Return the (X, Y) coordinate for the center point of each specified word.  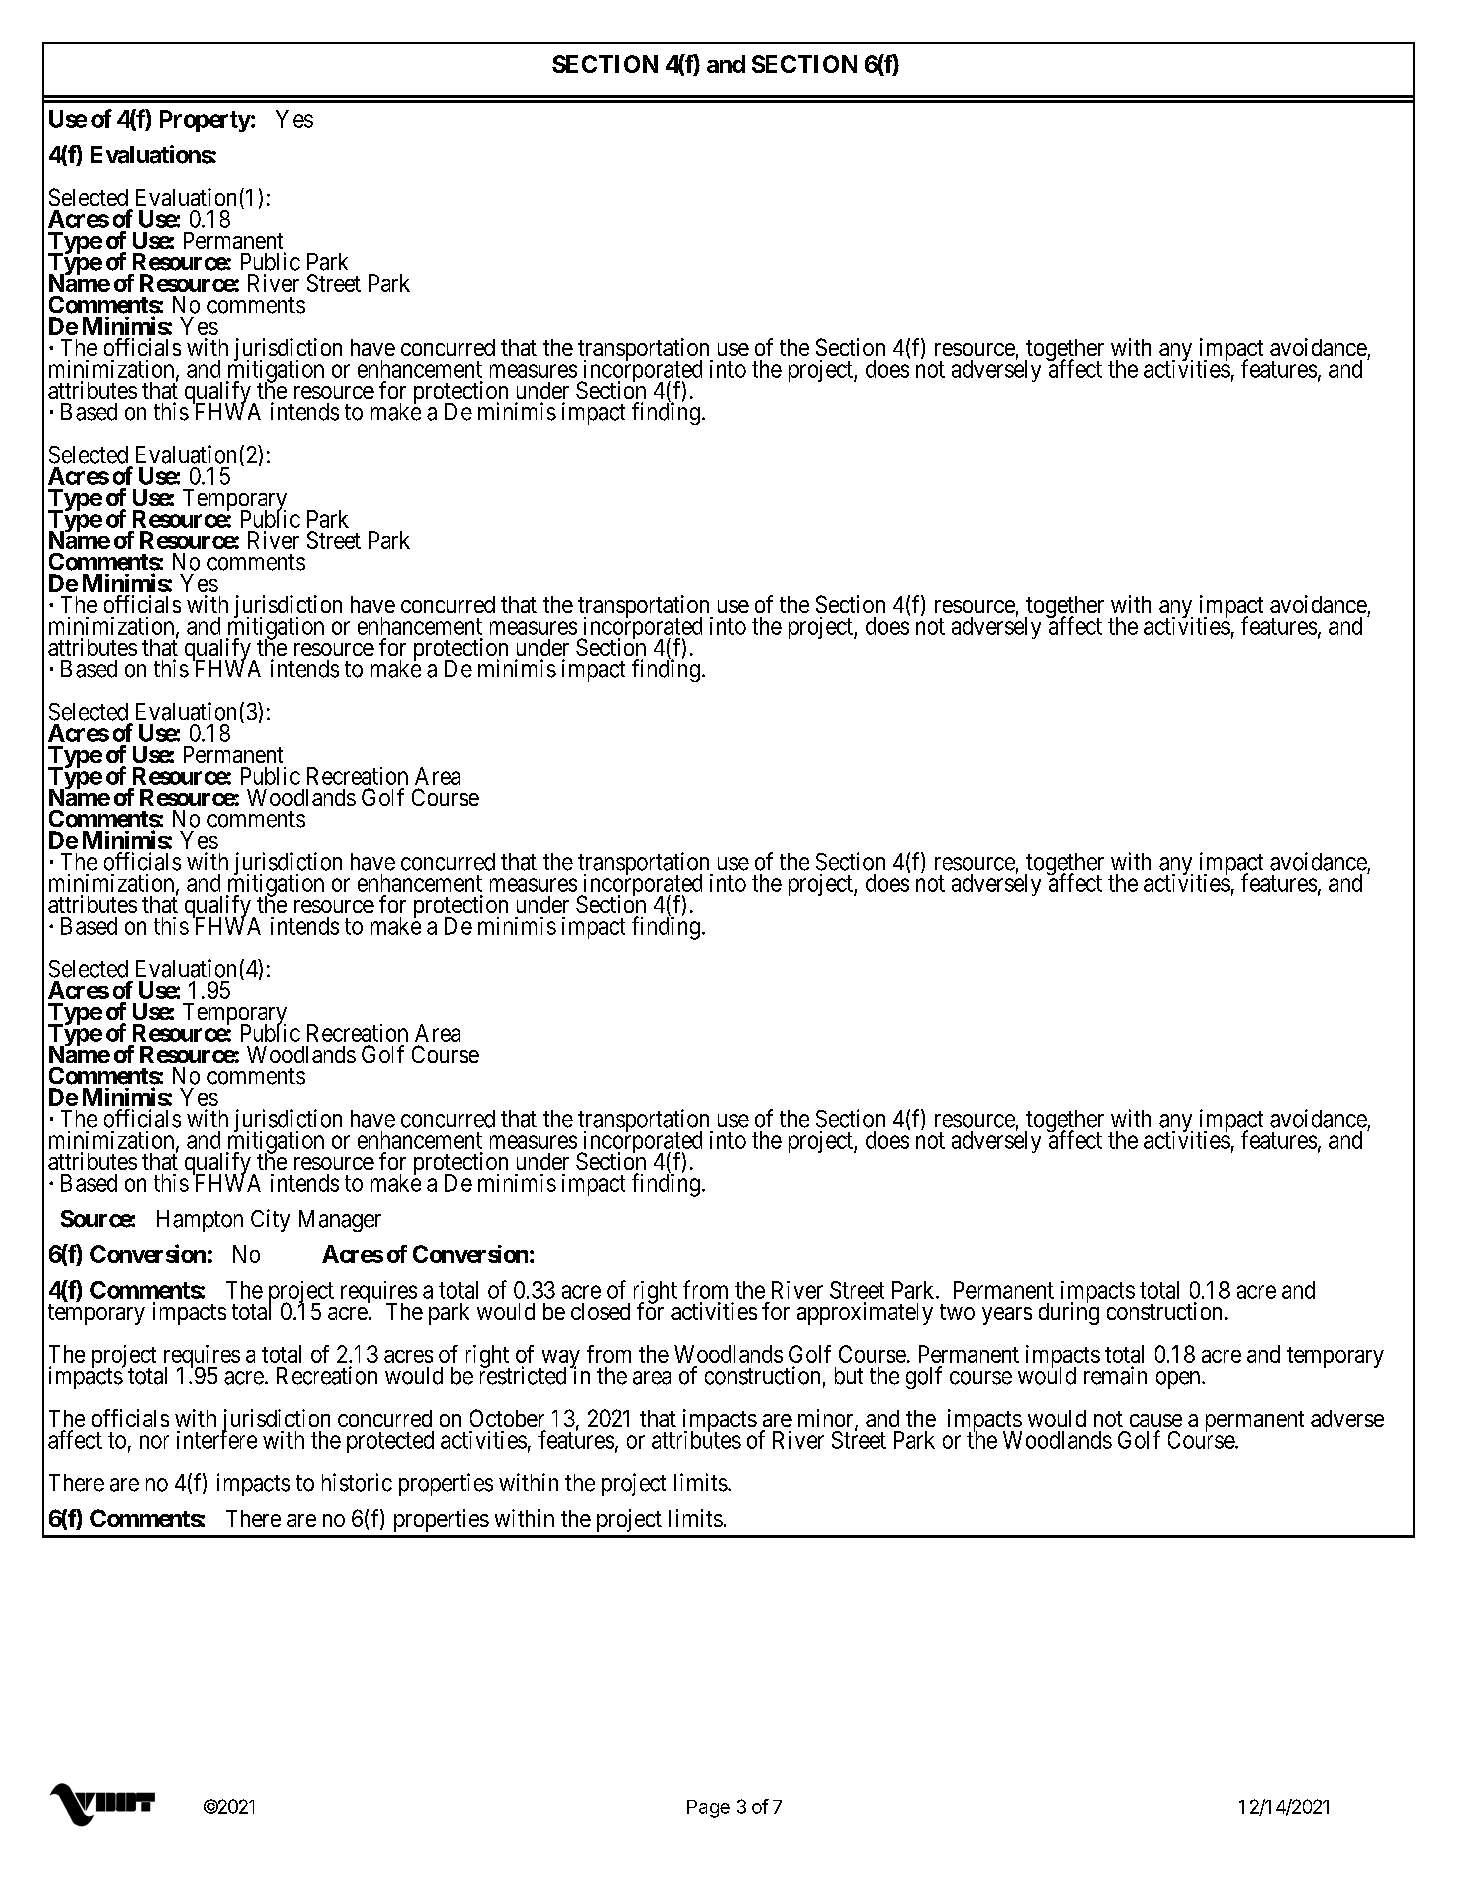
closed (600, 1311)
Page (708, 1809)
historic (357, 1482)
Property (205, 121)
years (1007, 1316)
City (270, 1220)
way (559, 1360)
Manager (340, 1221)
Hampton (200, 1221)
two (957, 1312)
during (1069, 1313)
